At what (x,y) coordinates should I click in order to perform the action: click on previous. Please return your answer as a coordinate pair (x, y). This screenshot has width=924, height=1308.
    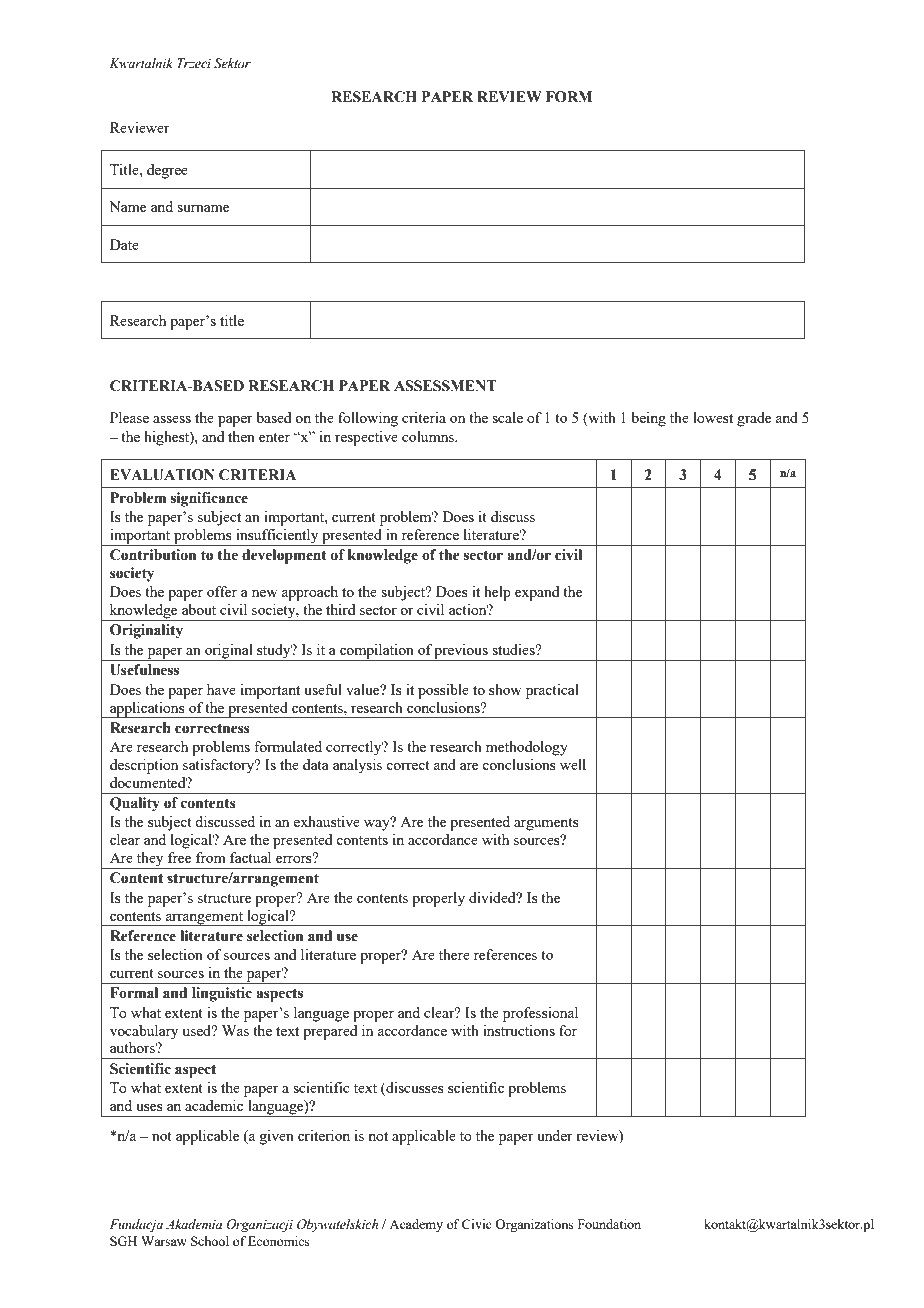
    Looking at the image, I should click on (461, 652).
